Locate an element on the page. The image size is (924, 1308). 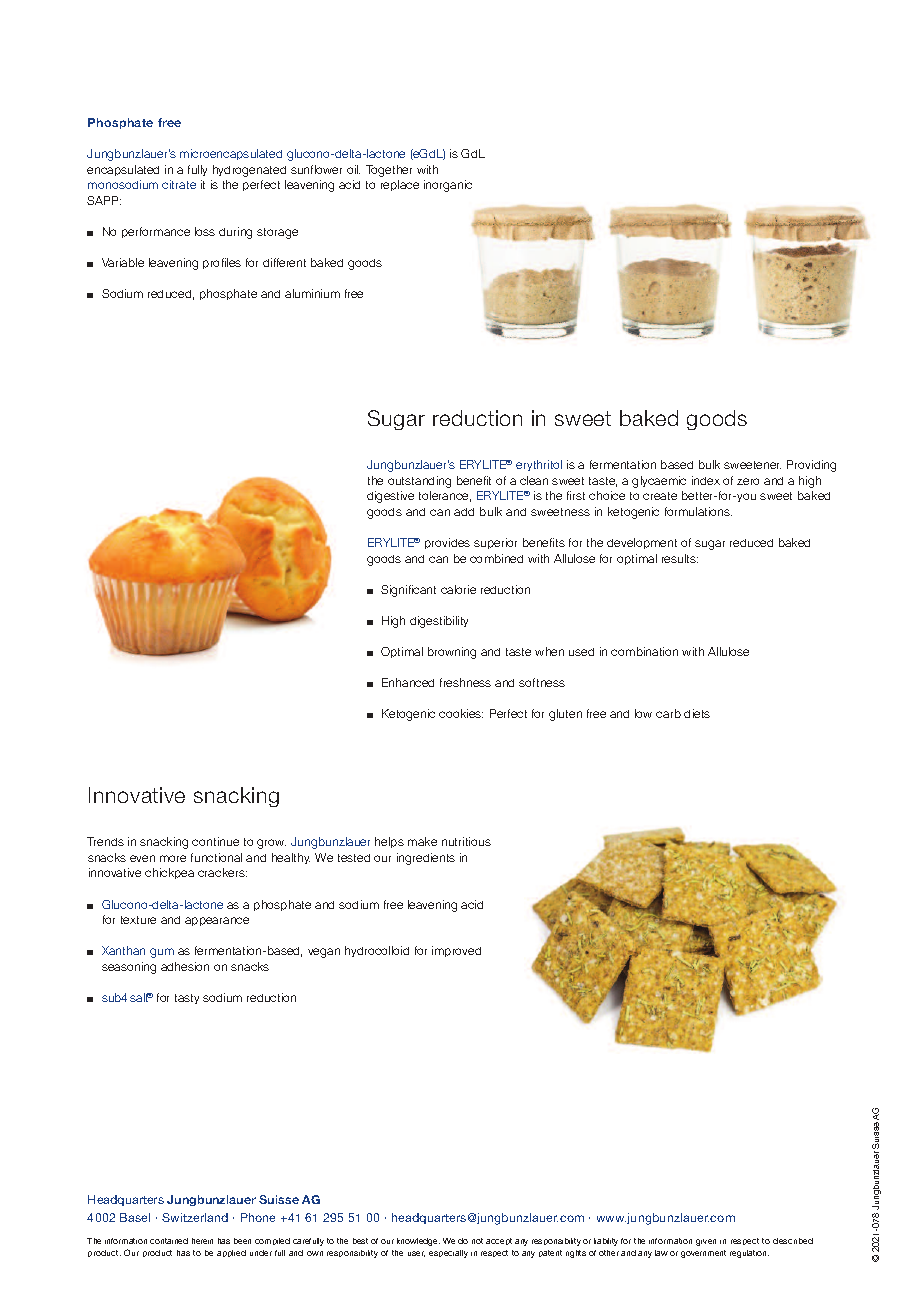
formulations is located at coordinates (698, 511).
